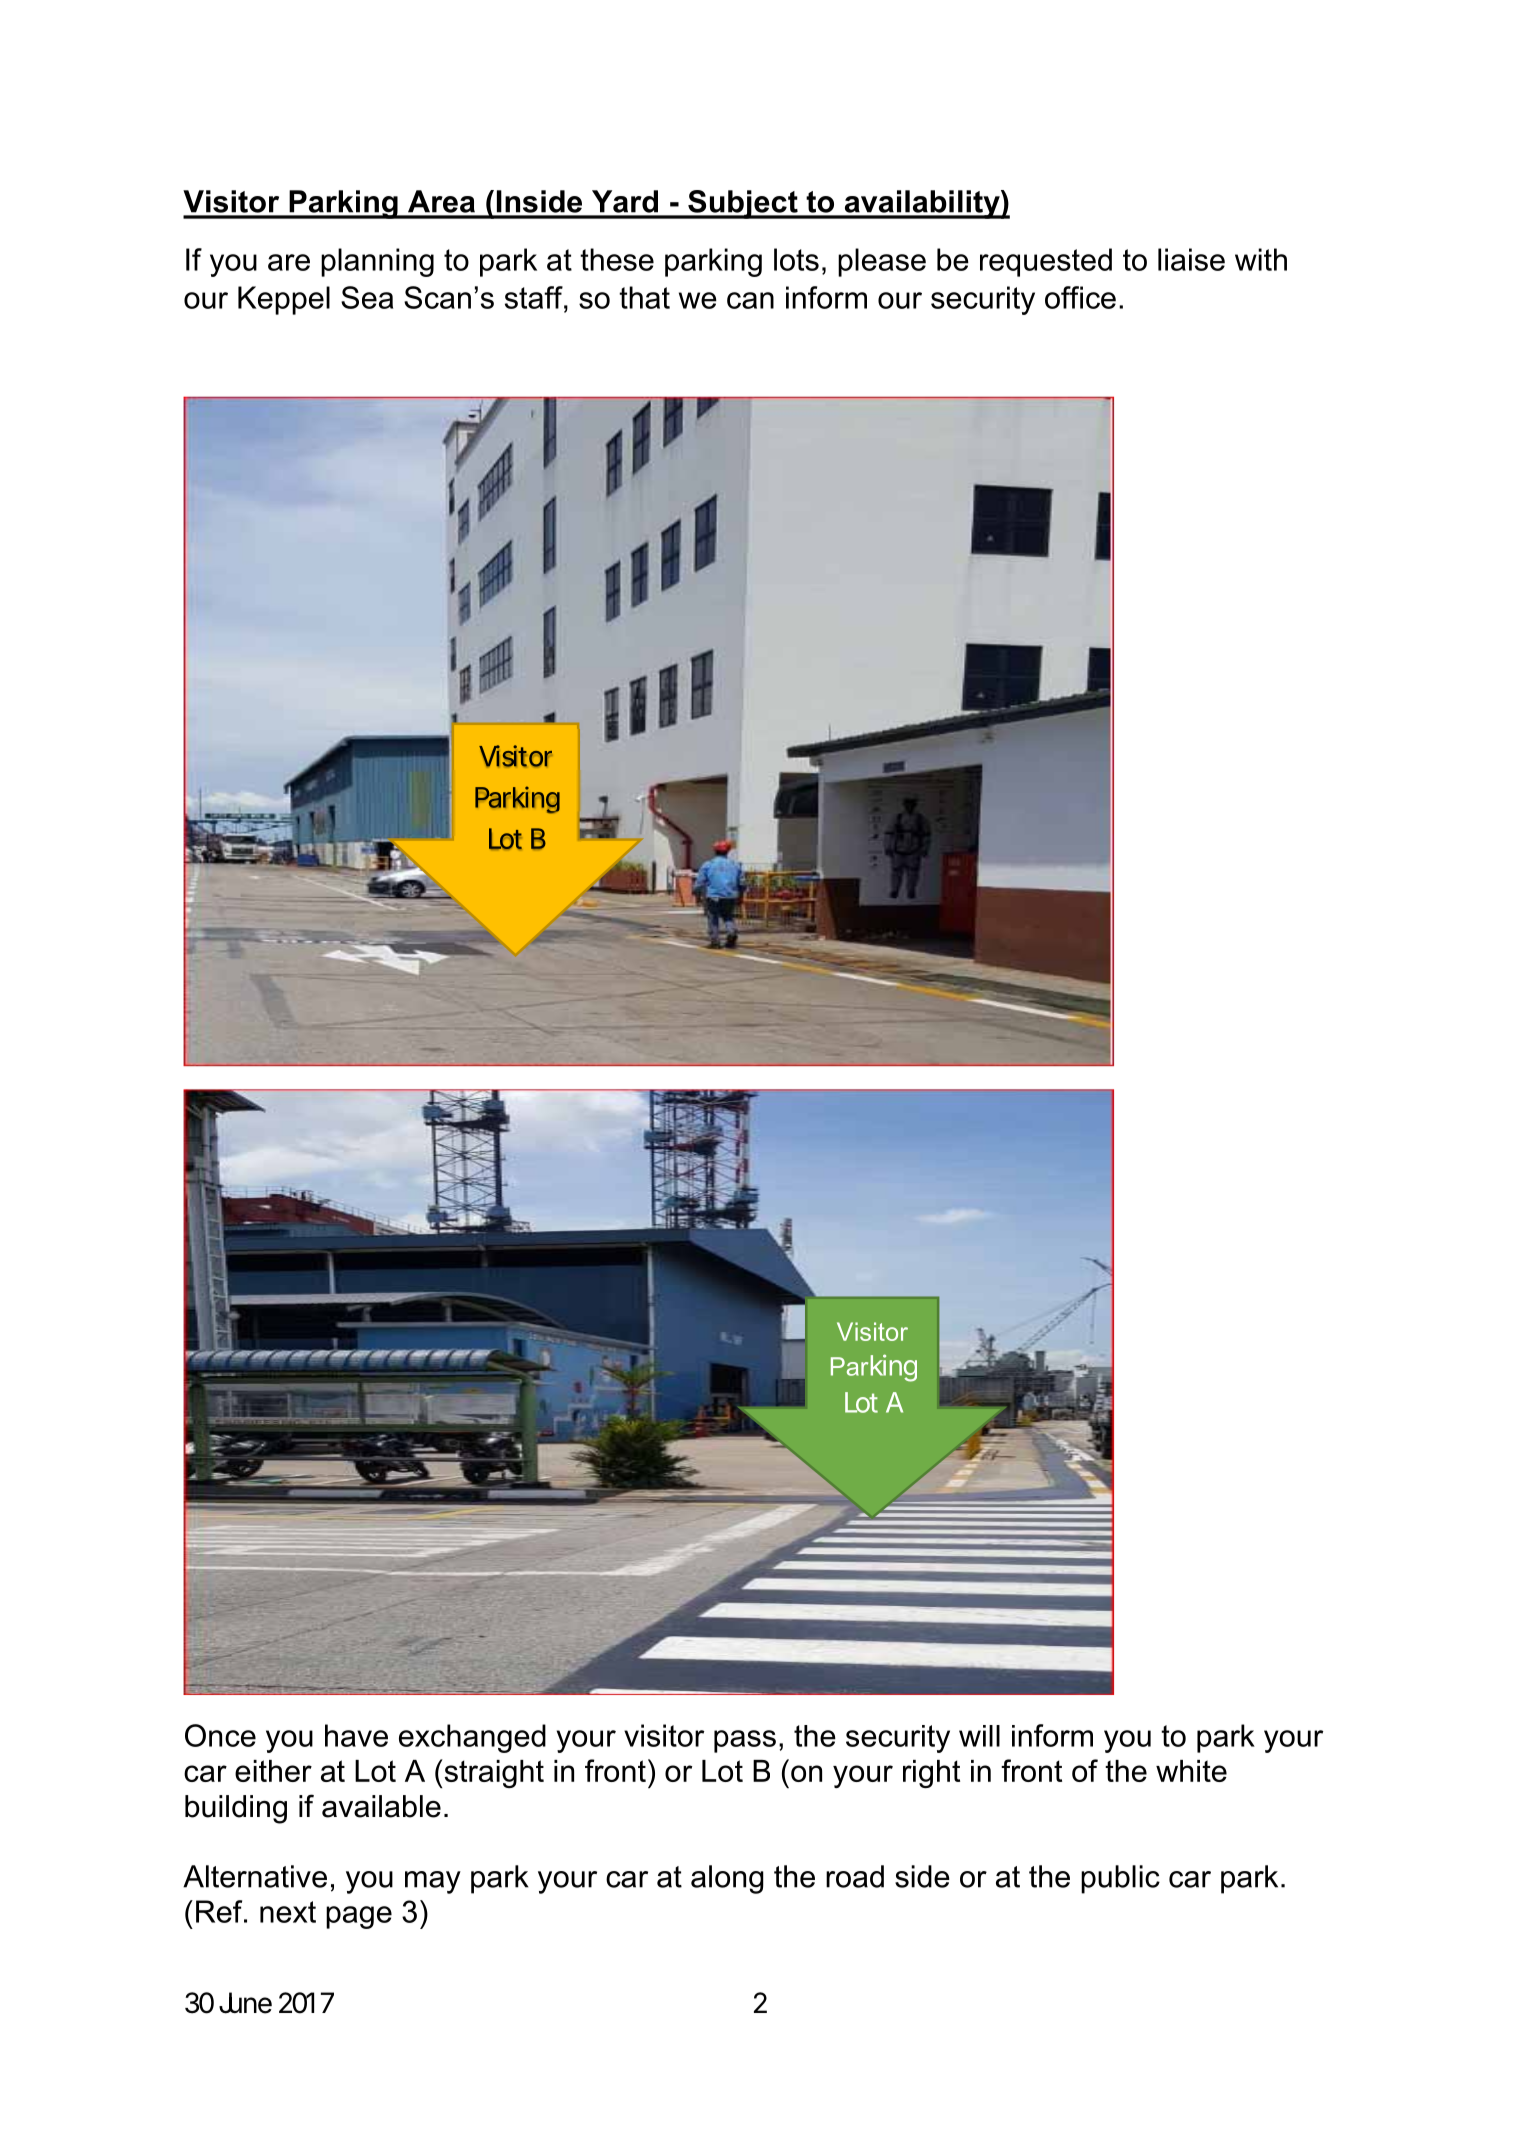  What do you see at coordinates (745, 1741) in the page?
I see `pass` at bounding box center [745, 1741].
